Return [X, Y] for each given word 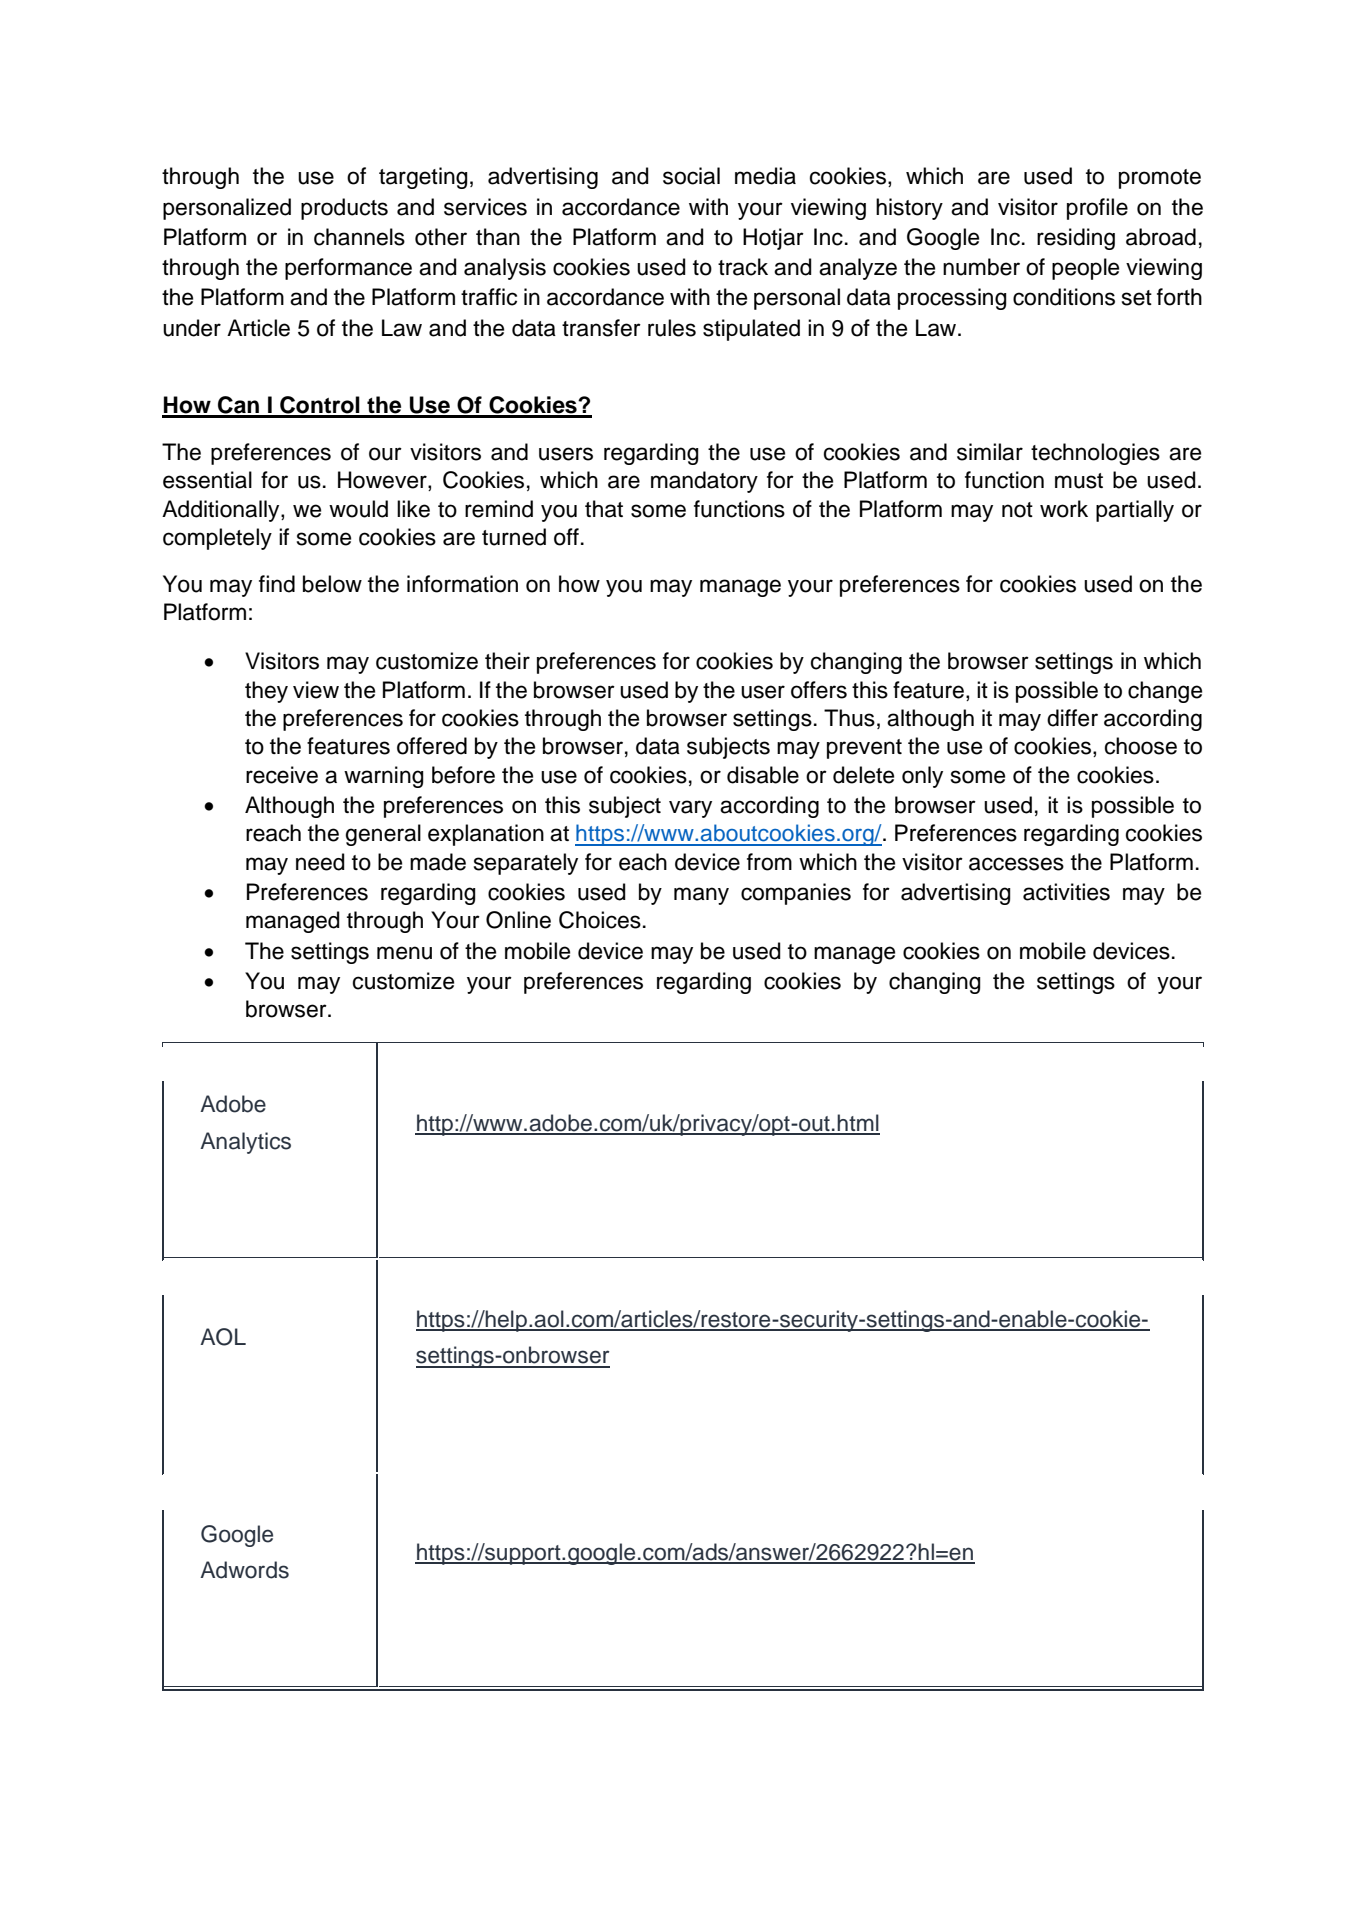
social [691, 176]
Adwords [244, 1570]
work [1064, 509]
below [332, 584]
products [344, 209]
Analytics [245, 1143]
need [320, 862]
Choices [600, 920]
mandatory [704, 482]
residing [1076, 239]
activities [1066, 892]
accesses [1016, 864]
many [701, 896]
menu [404, 953]
